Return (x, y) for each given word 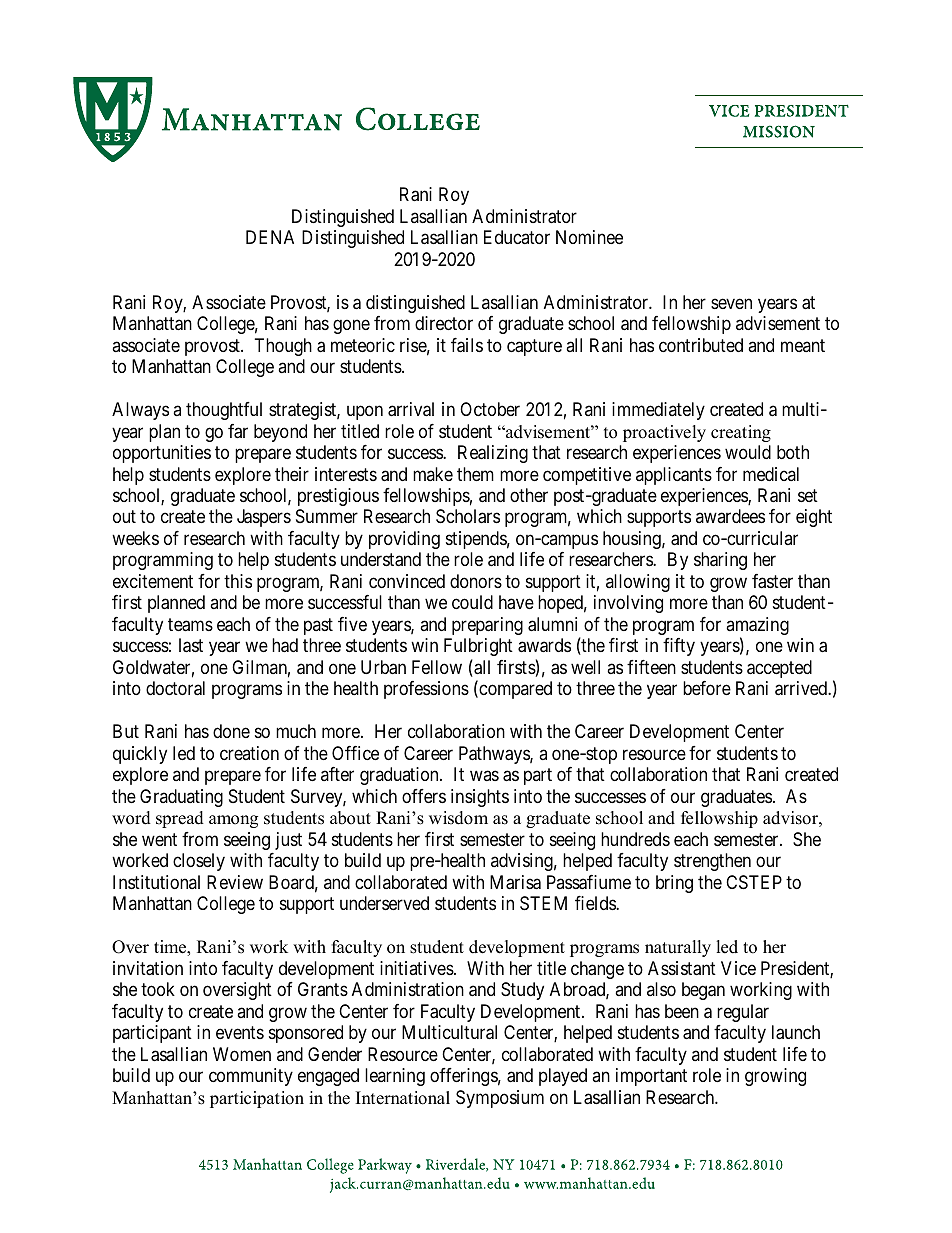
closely (199, 862)
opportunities (162, 454)
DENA (270, 237)
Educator (517, 237)
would (748, 452)
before (707, 688)
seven (731, 303)
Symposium (500, 1099)
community (251, 1077)
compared (514, 690)
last (191, 645)
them (475, 474)
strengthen (712, 862)
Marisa (515, 882)
